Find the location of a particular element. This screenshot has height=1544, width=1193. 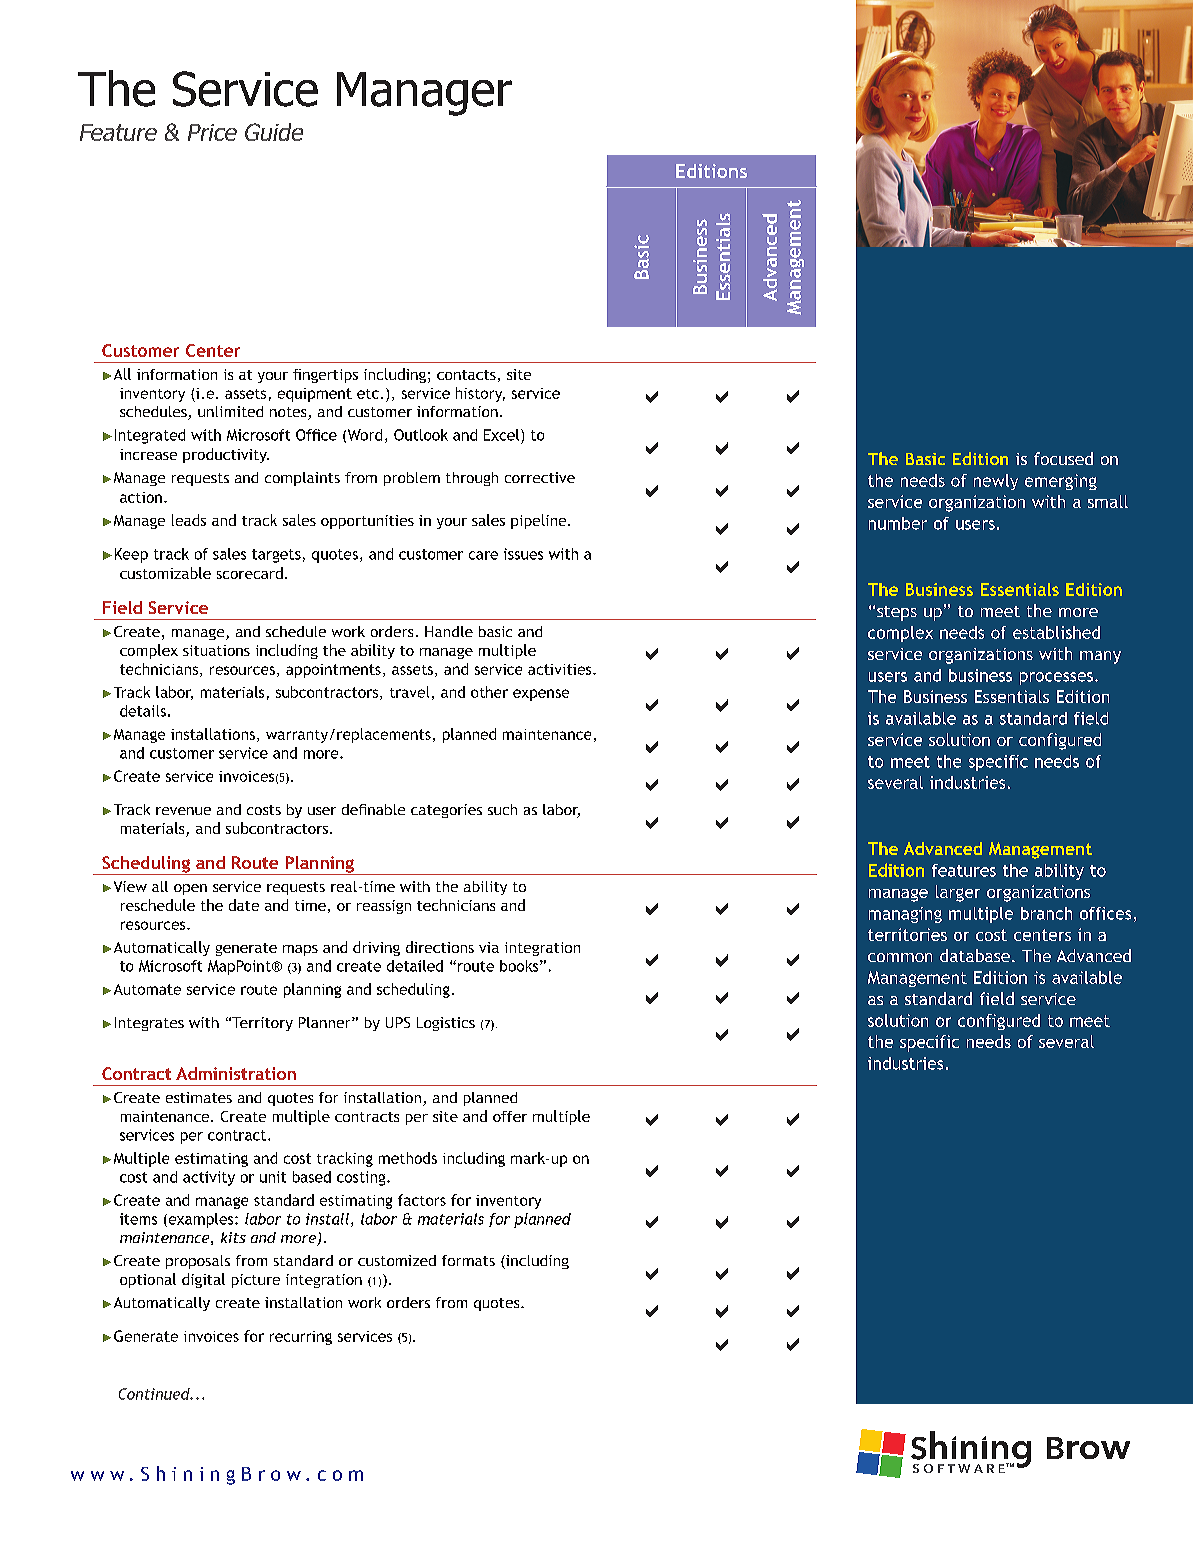

appointments is located at coordinates (333, 671).
